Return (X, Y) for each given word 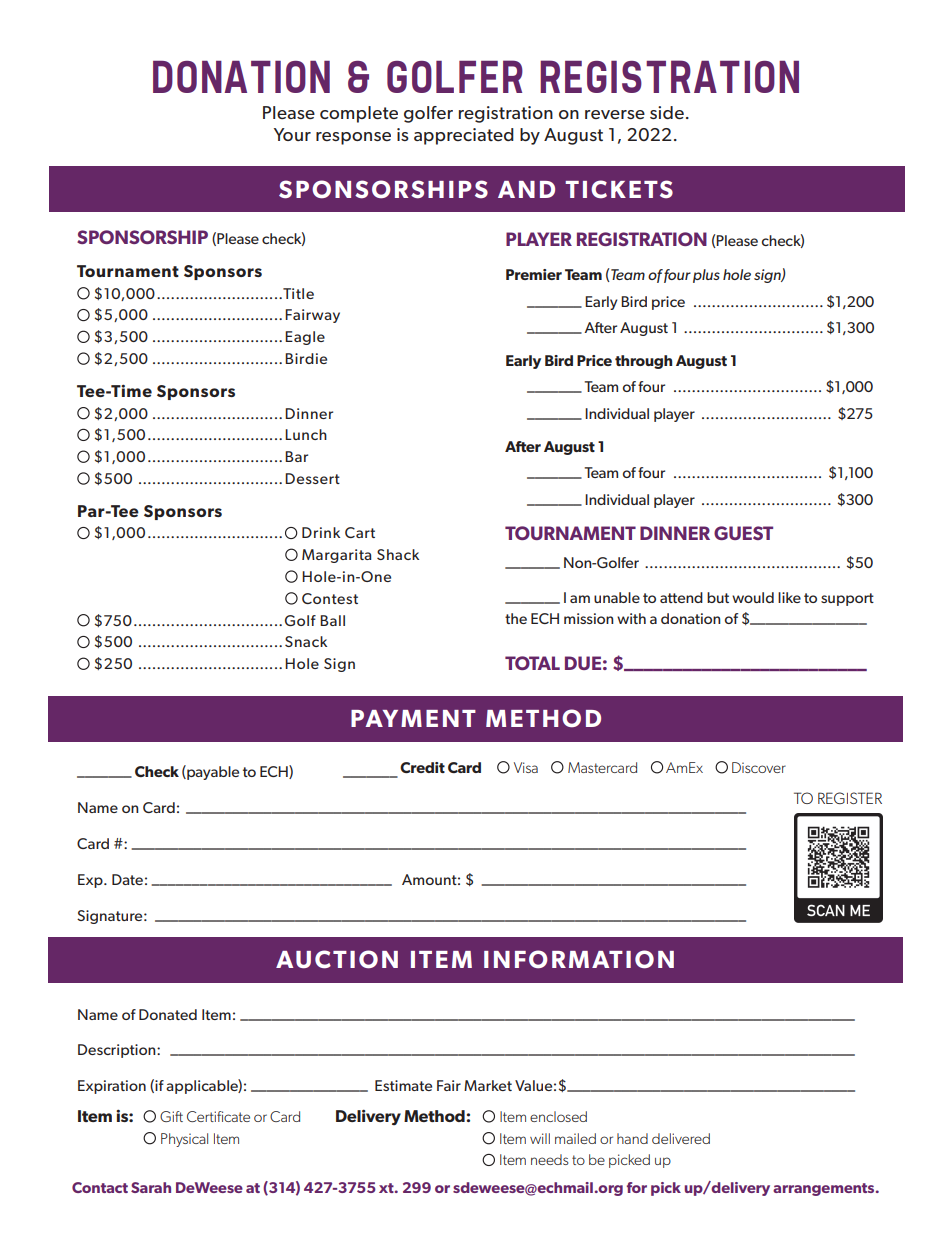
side (667, 112)
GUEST (743, 533)
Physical (184, 1140)
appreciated (464, 136)
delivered (681, 1138)
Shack (398, 554)
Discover (759, 767)
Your (292, 134)
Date (127, 879)
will (540, 1138)
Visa (526, 767)
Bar (296, 456)
